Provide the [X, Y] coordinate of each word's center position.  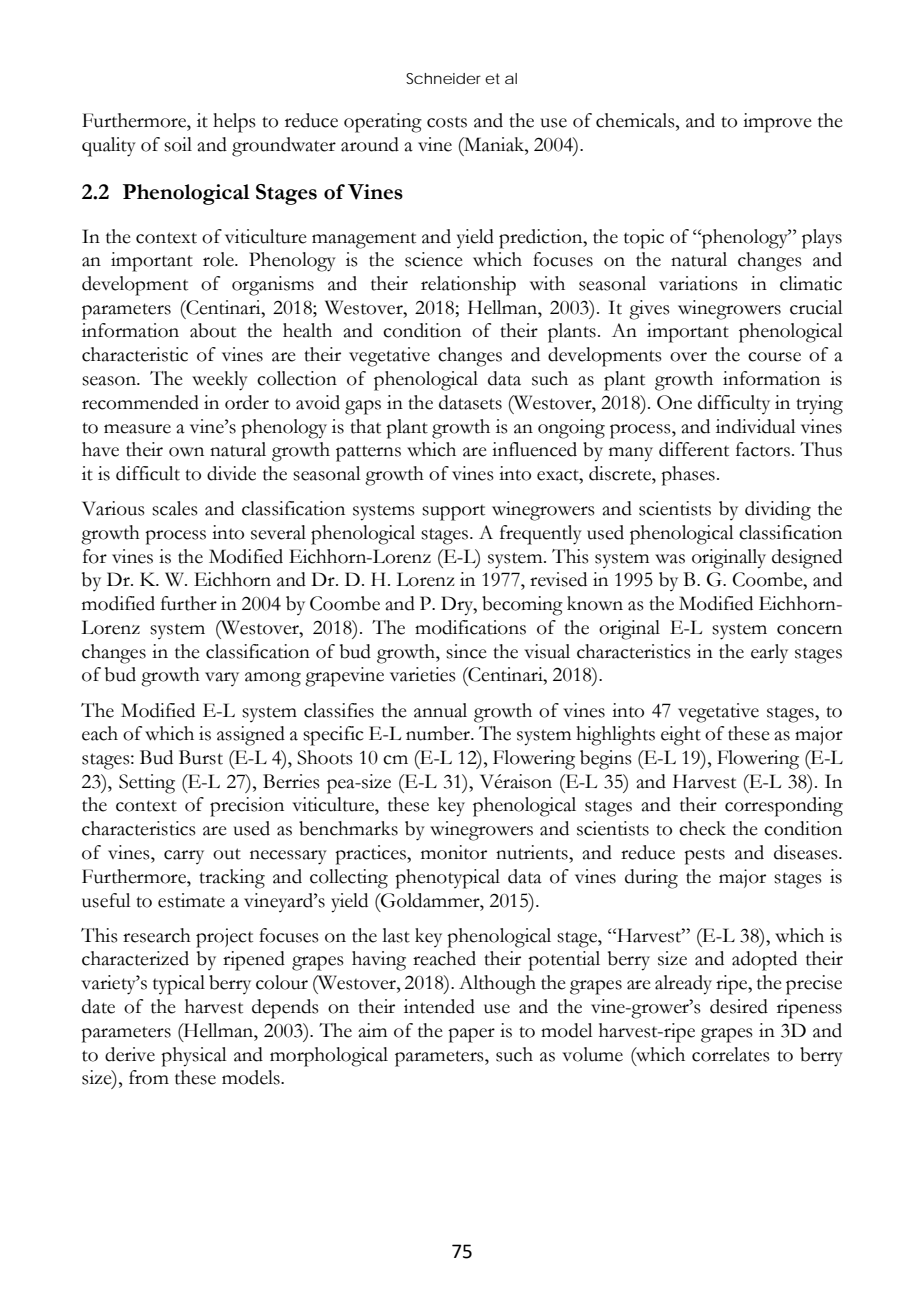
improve [777, 123]
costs [447, 122]
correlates [731, 1054]
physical [194, 1057]
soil [178, 144]
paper [471, 1035]
